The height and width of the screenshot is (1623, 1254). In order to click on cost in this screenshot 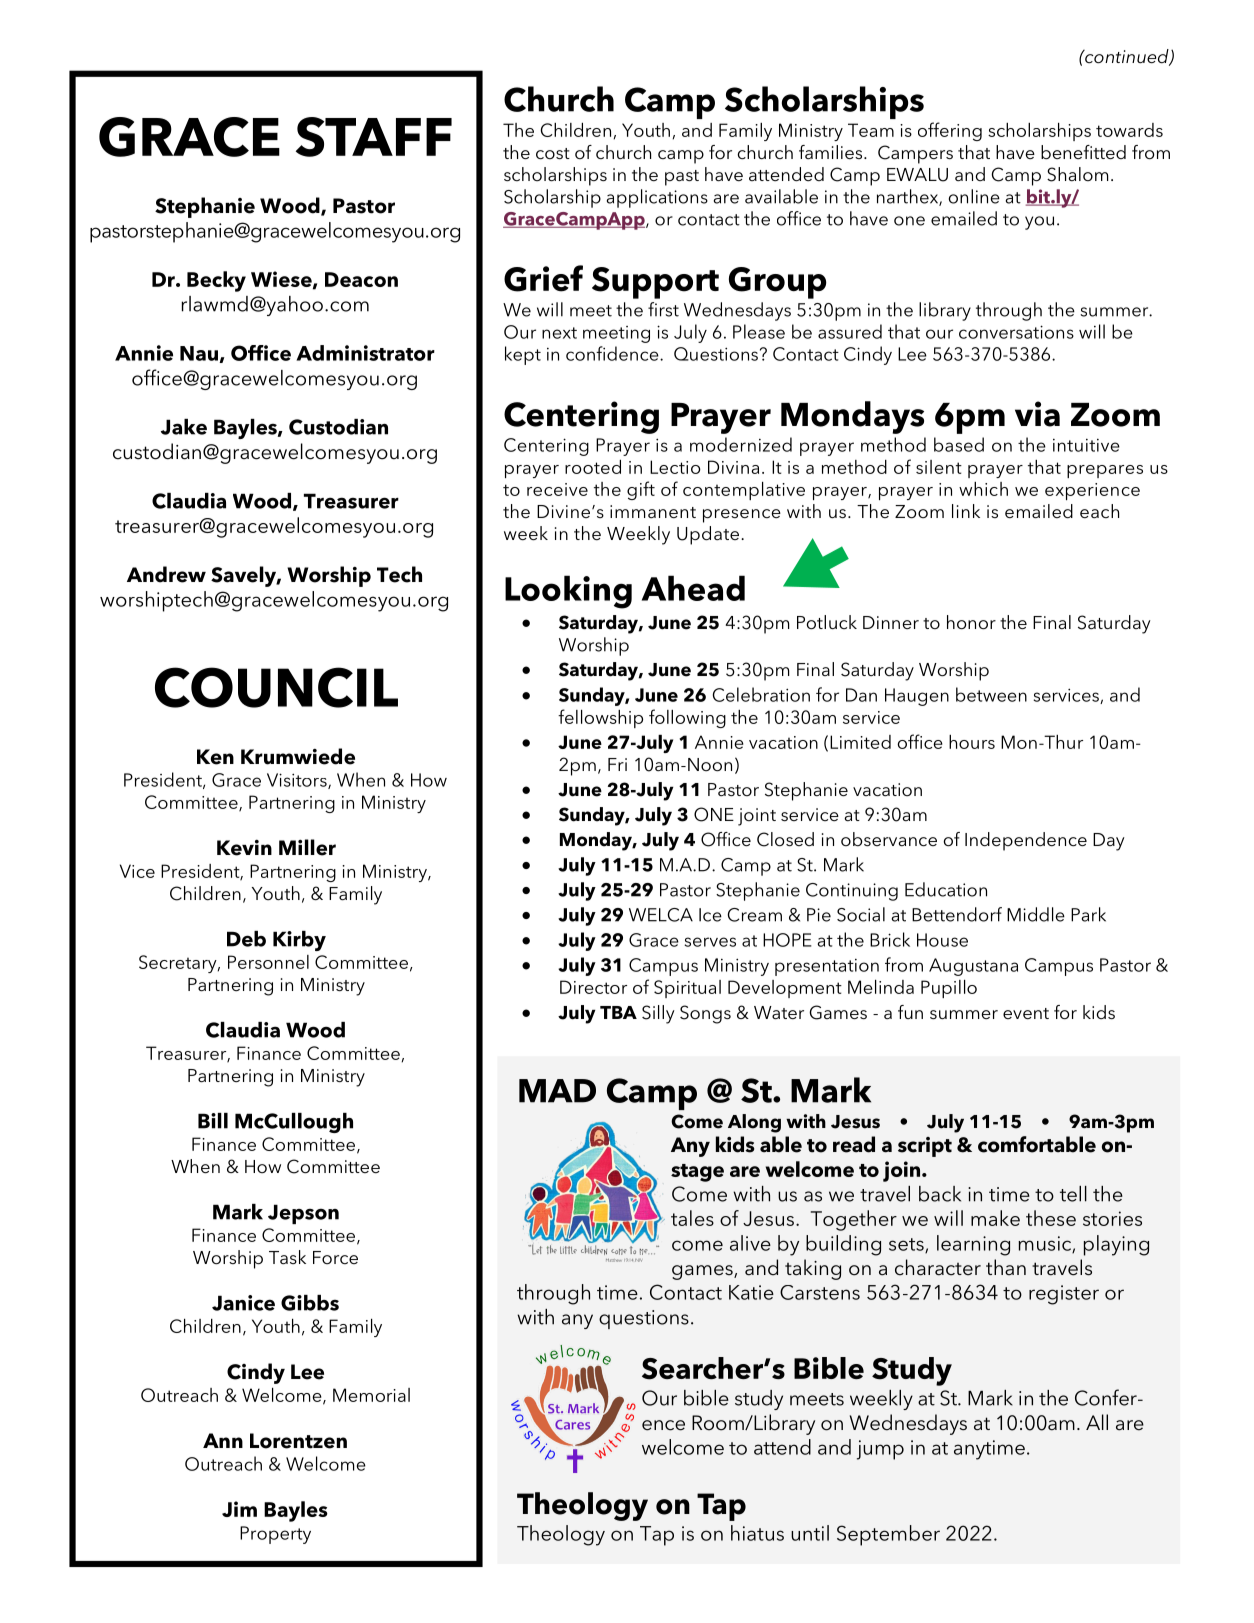, I will do `click(553, 154)`.
